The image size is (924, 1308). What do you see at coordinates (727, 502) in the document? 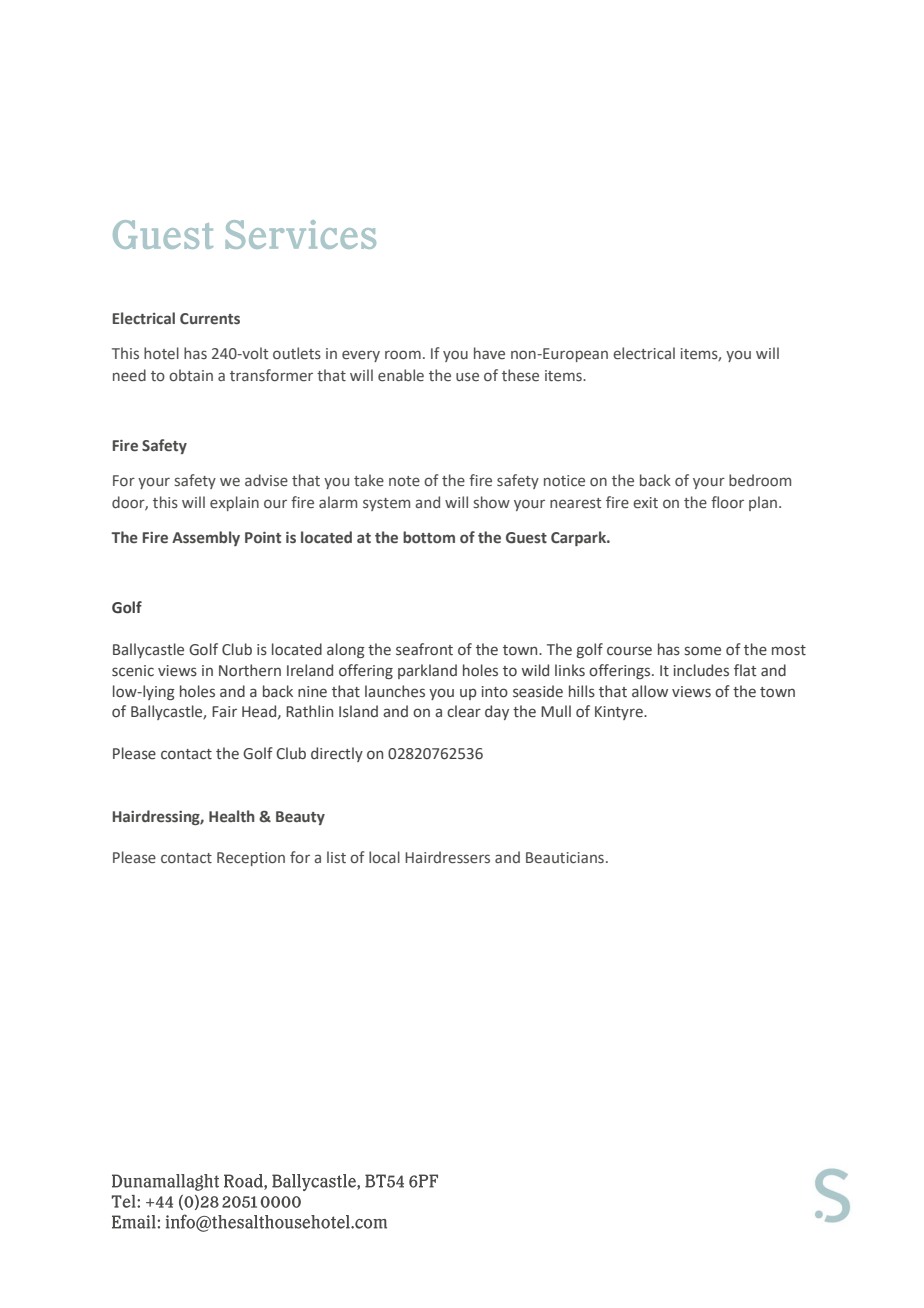
I see `floor` at bounding box center [727, 502].
